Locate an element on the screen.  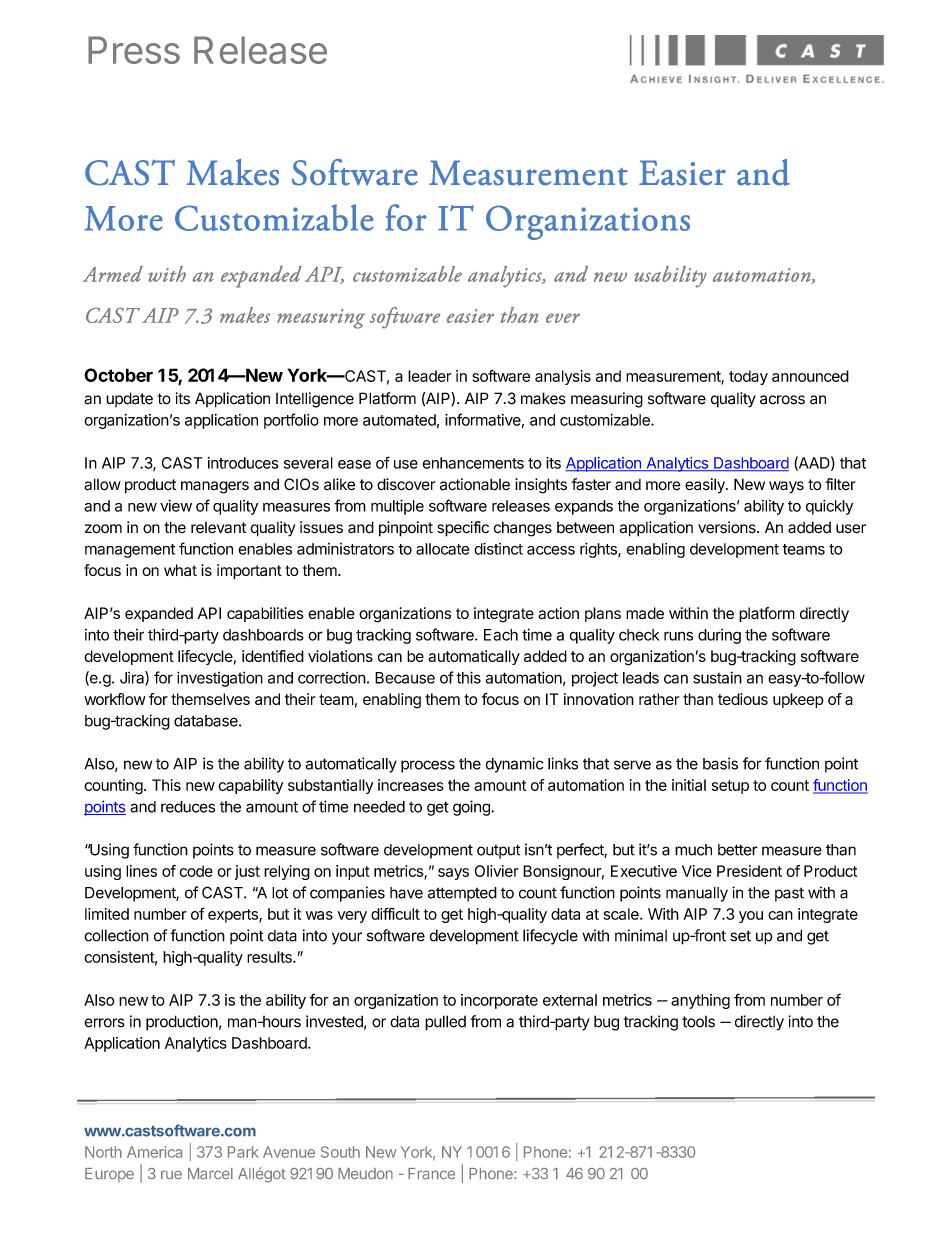
what is located at coordinates (180, 570).
